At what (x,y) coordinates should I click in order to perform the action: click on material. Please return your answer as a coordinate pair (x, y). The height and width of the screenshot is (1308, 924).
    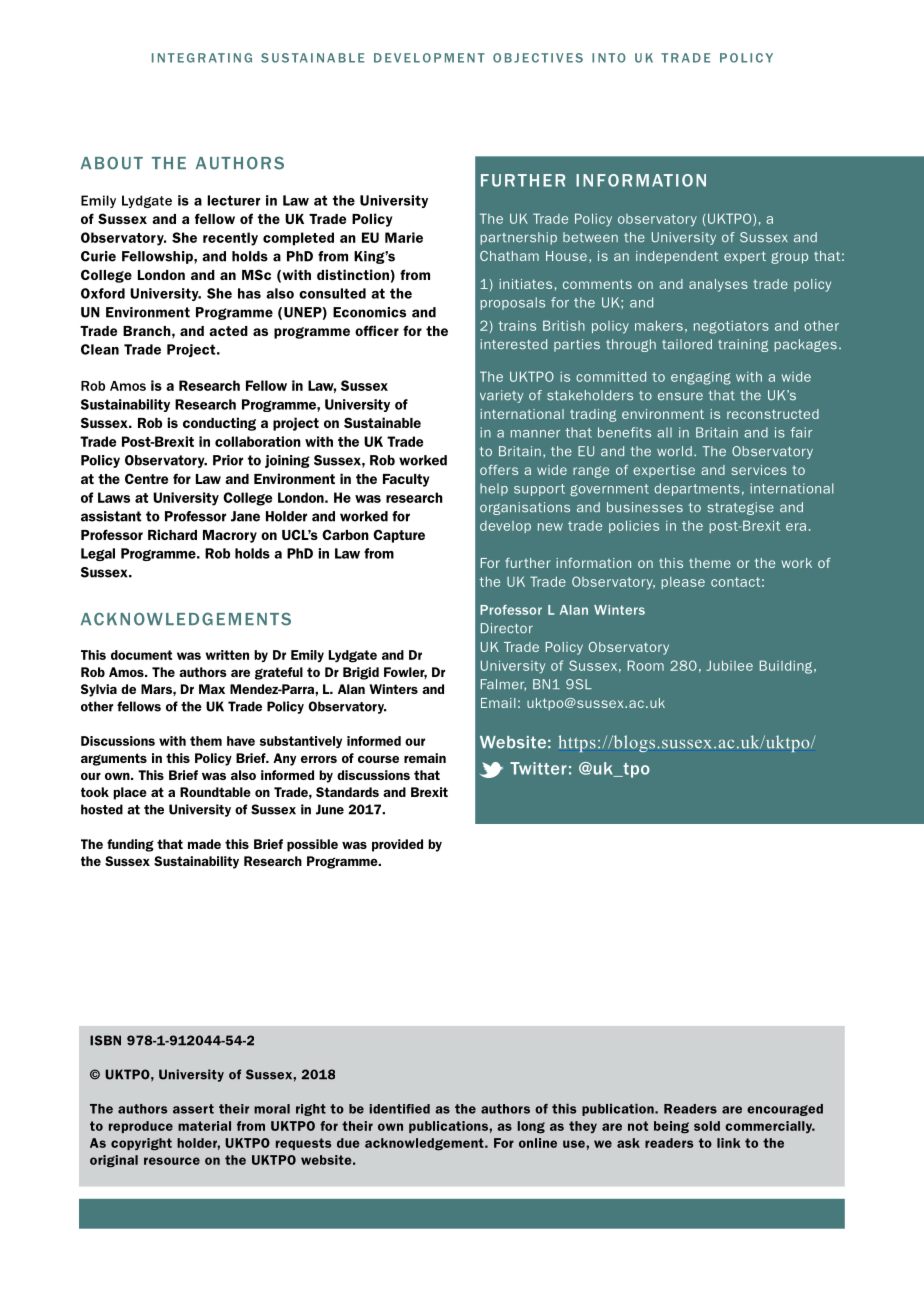
    Looking at the image, I should click on (204, 1126).
